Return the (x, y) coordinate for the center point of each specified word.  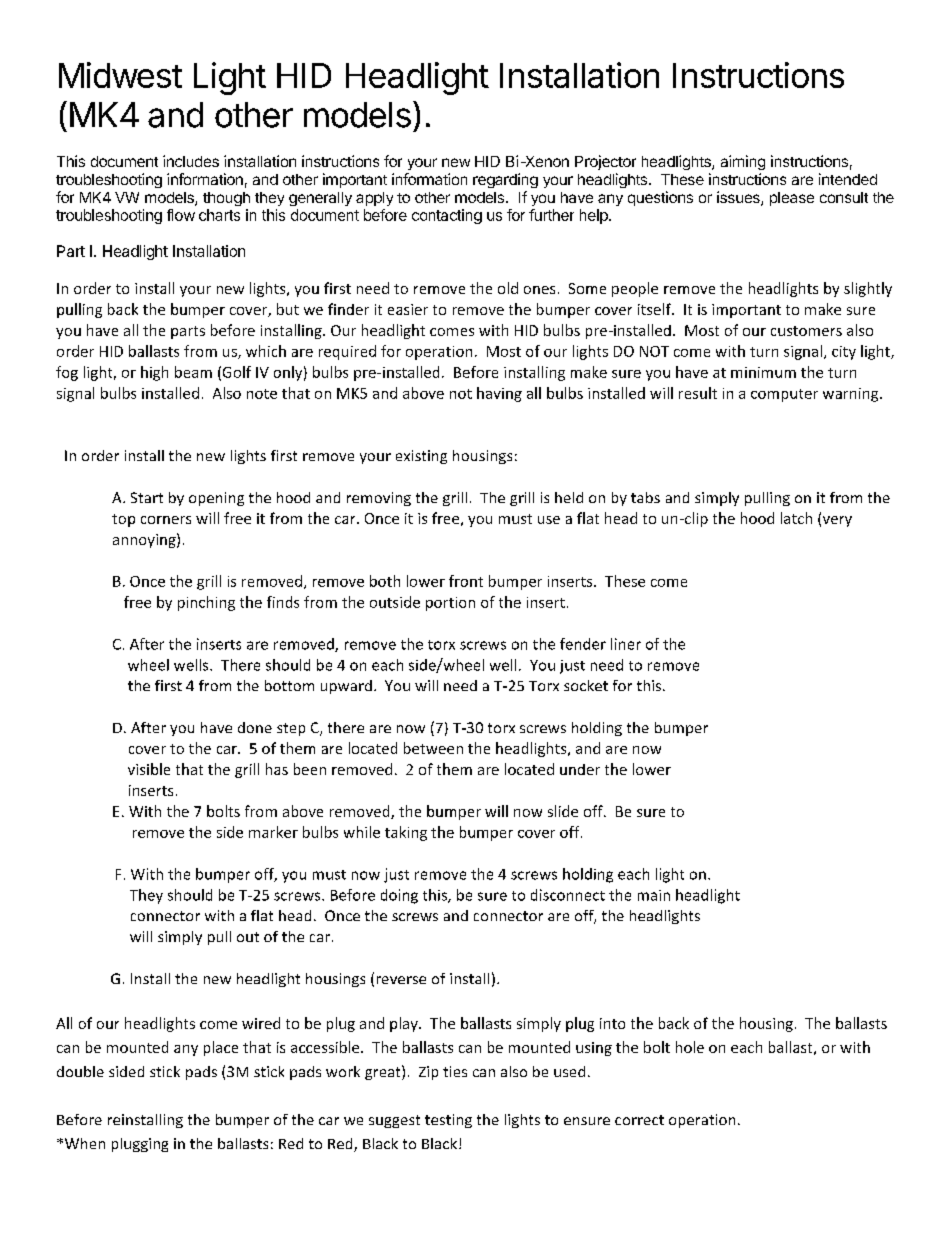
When (85, 1143)
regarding (505, 180)
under (580, 769)
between (433, 748)
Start (147, 497)
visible (149, 769)
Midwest (120, 75)
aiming (743, 162)
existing (421, 457)
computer (784, 395)
